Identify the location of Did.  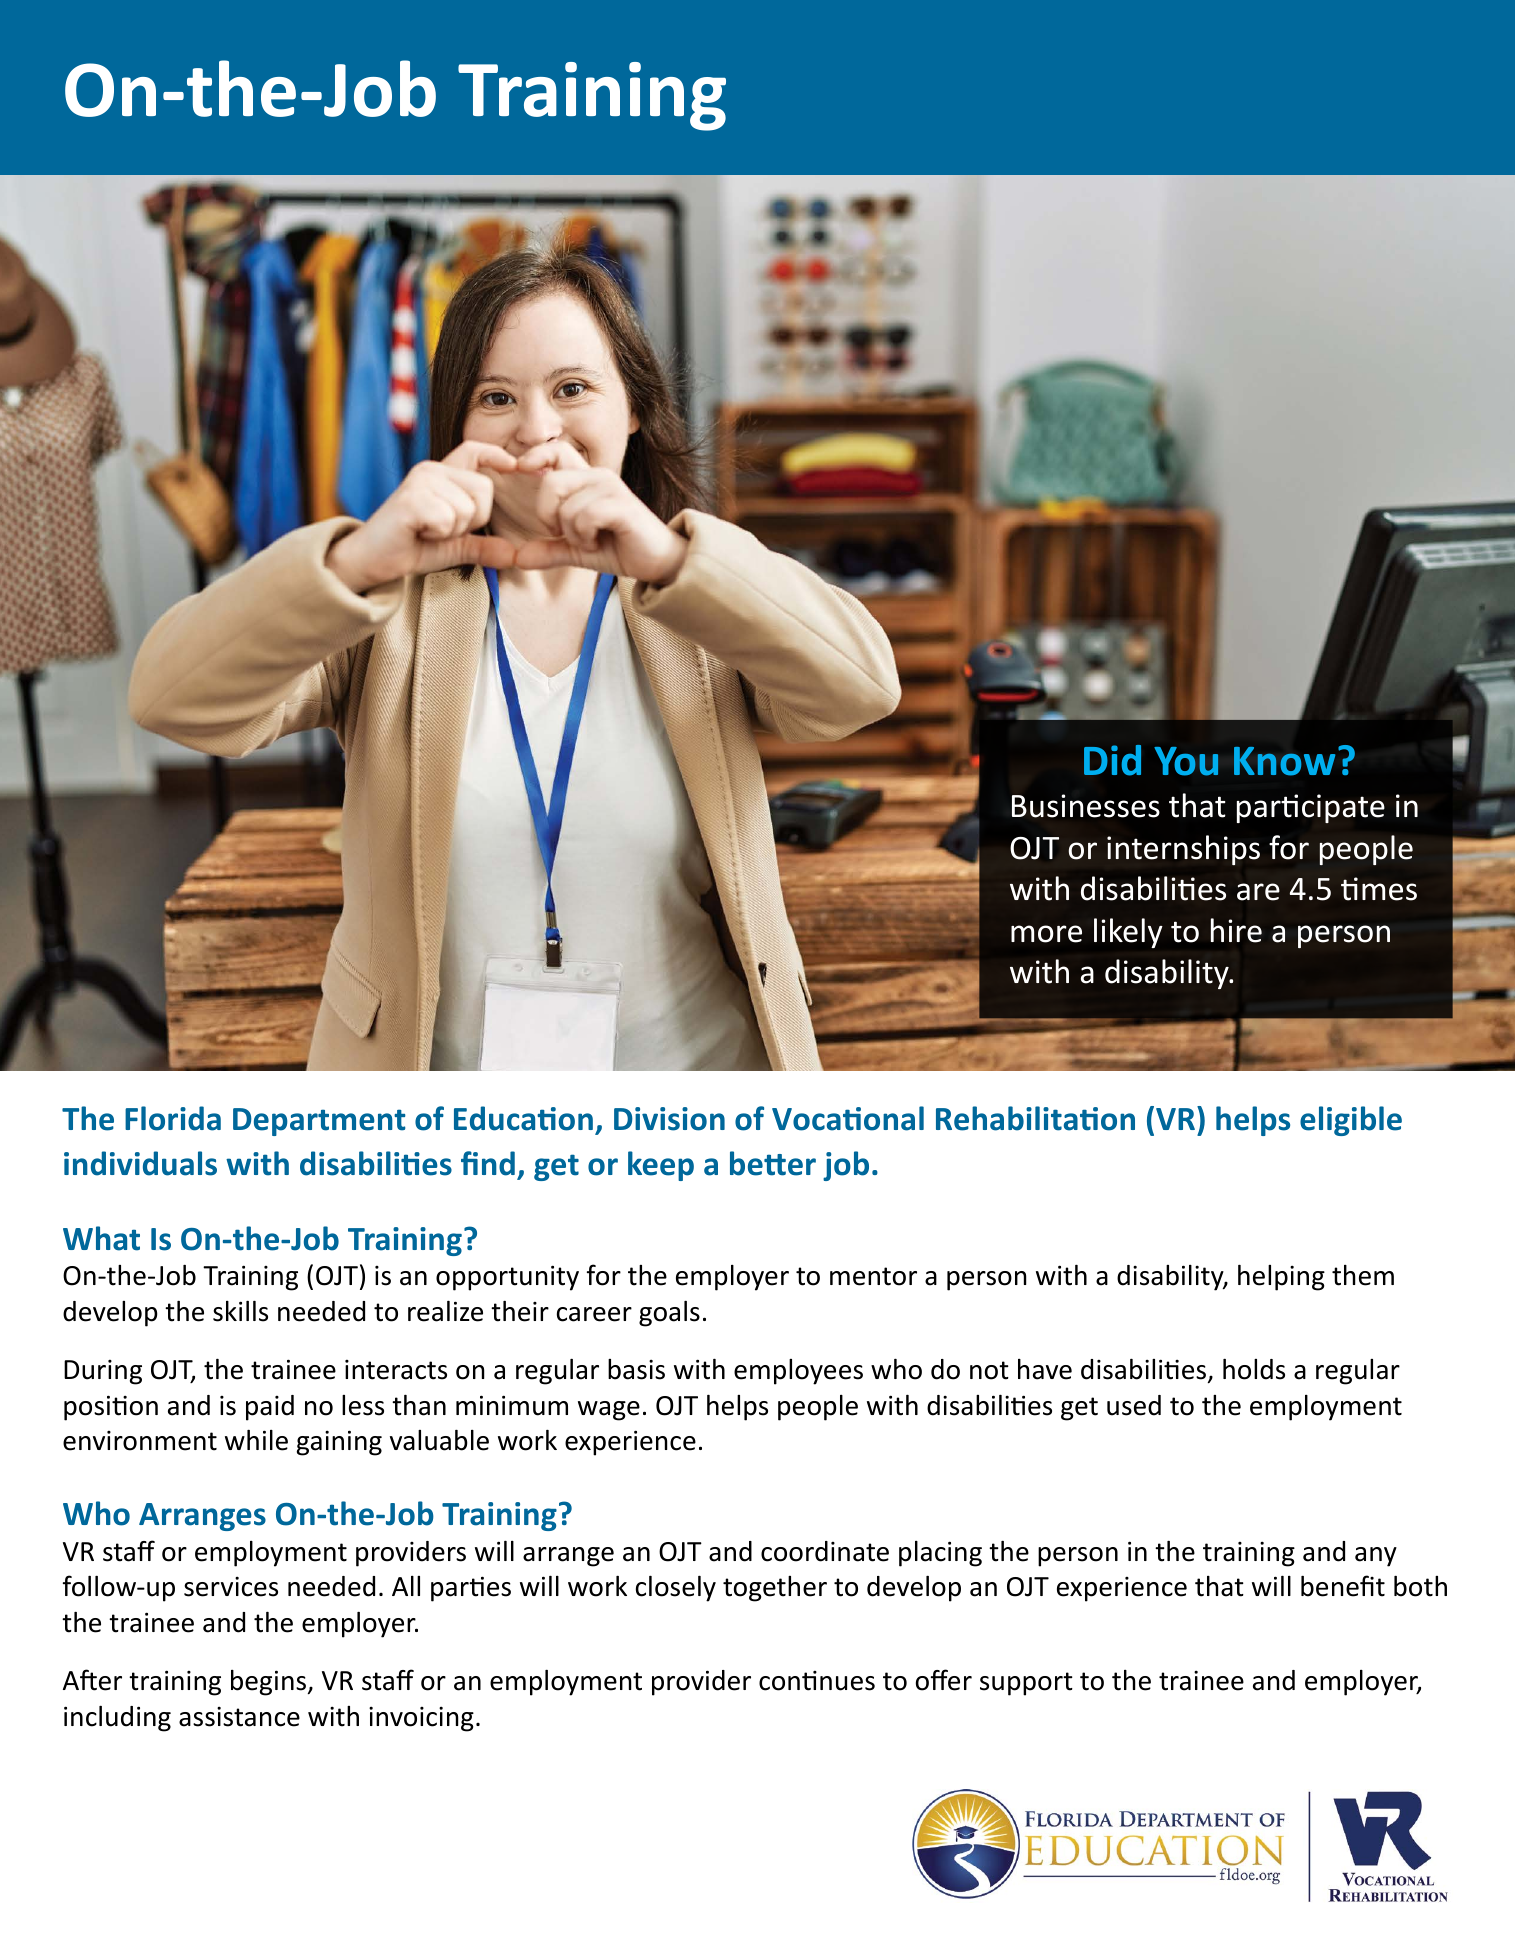
(1112, 760).
